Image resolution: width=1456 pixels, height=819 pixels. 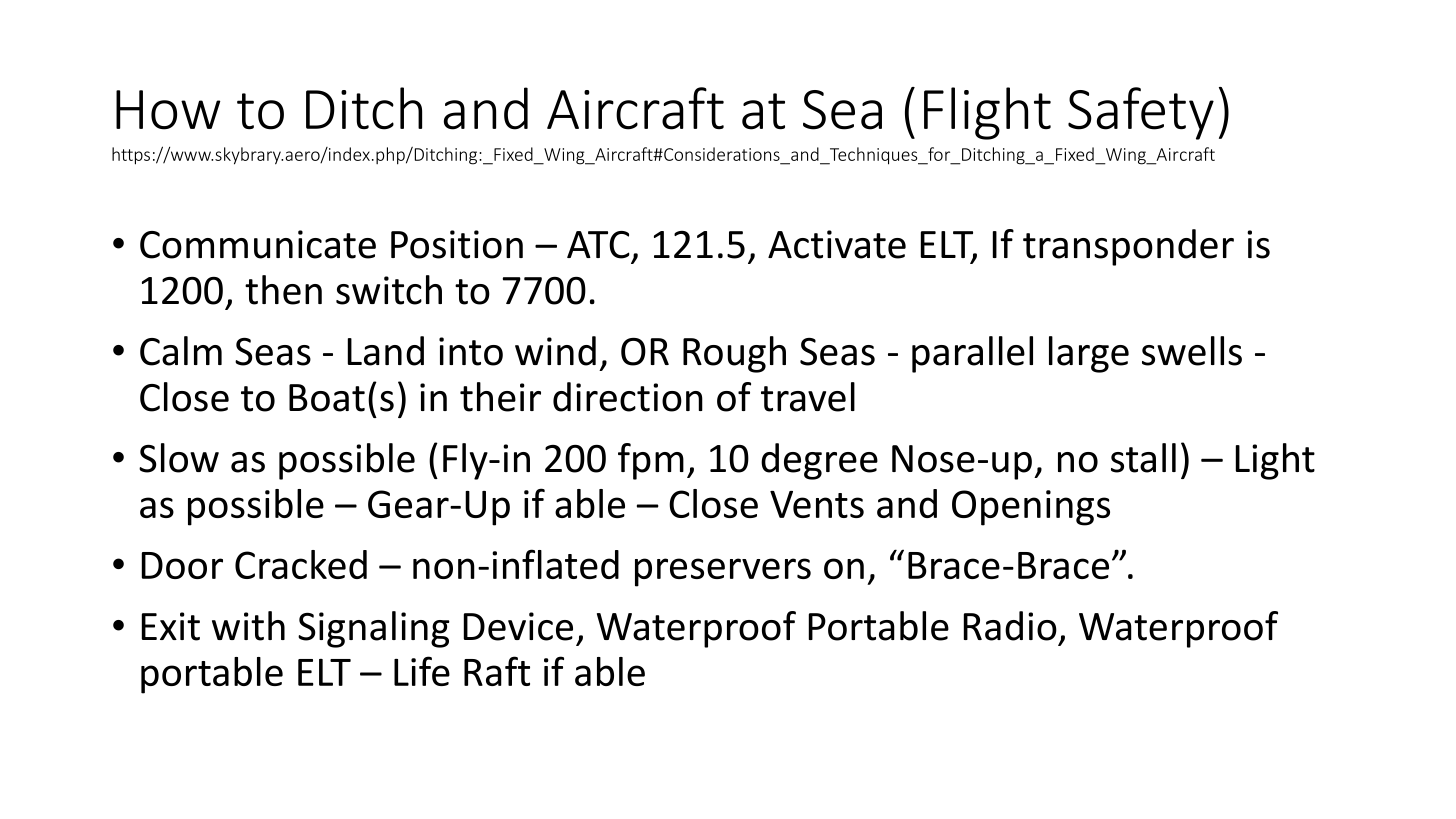 I want to click on Slow, so click(x=179, y=458).
